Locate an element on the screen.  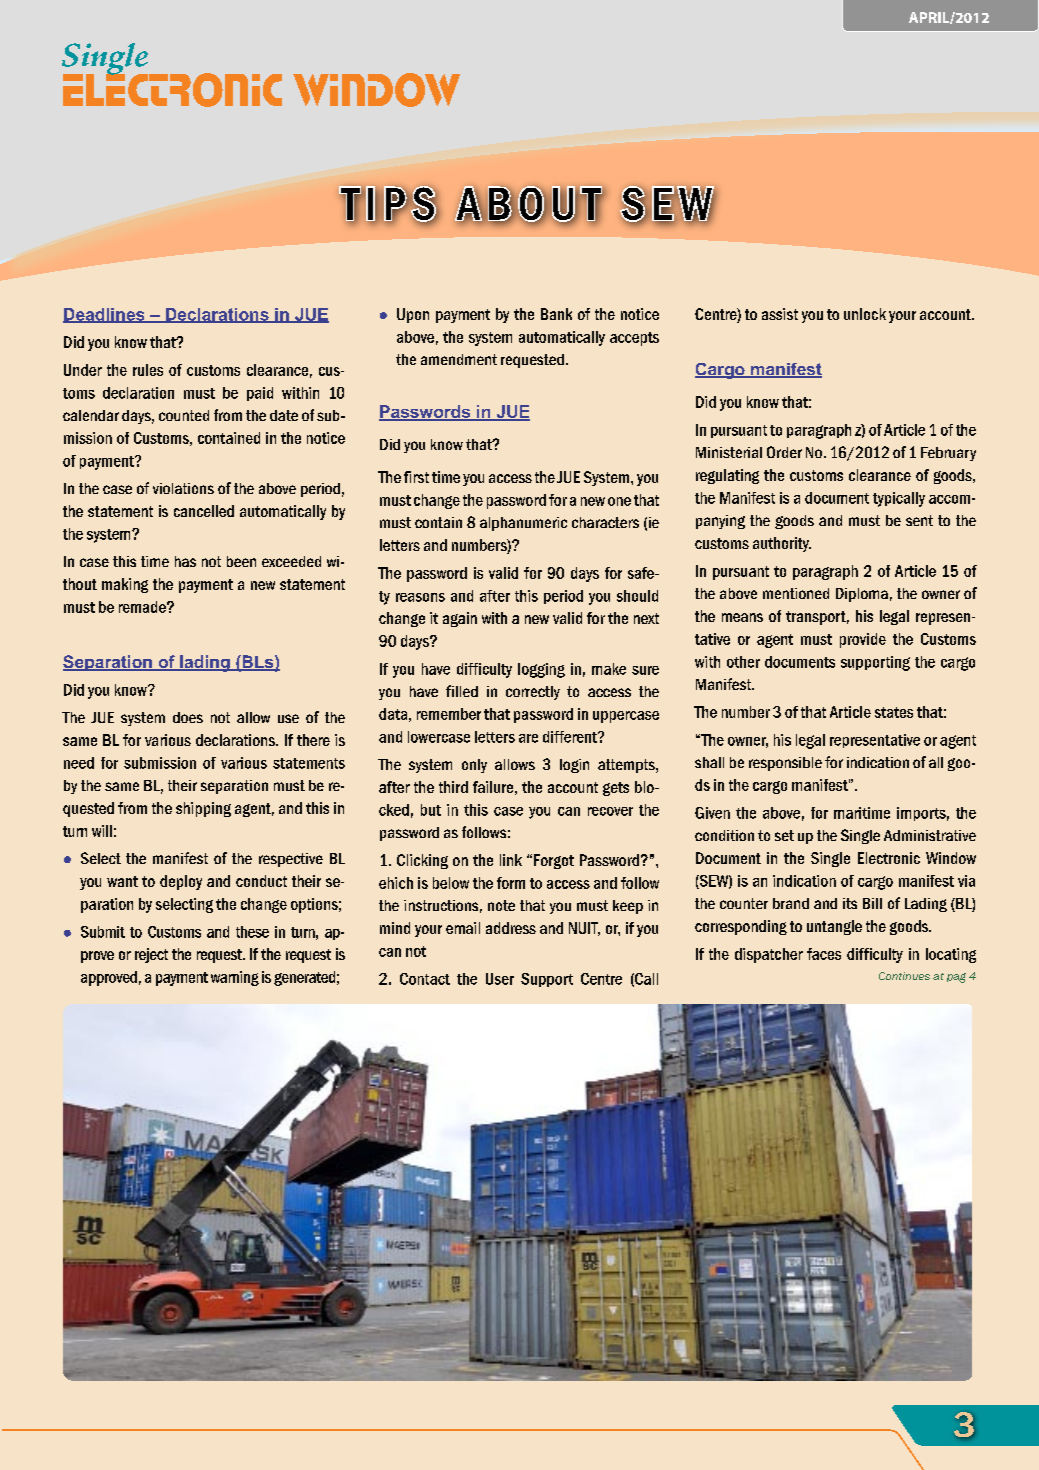
are is located at coordinates (528, 738).
